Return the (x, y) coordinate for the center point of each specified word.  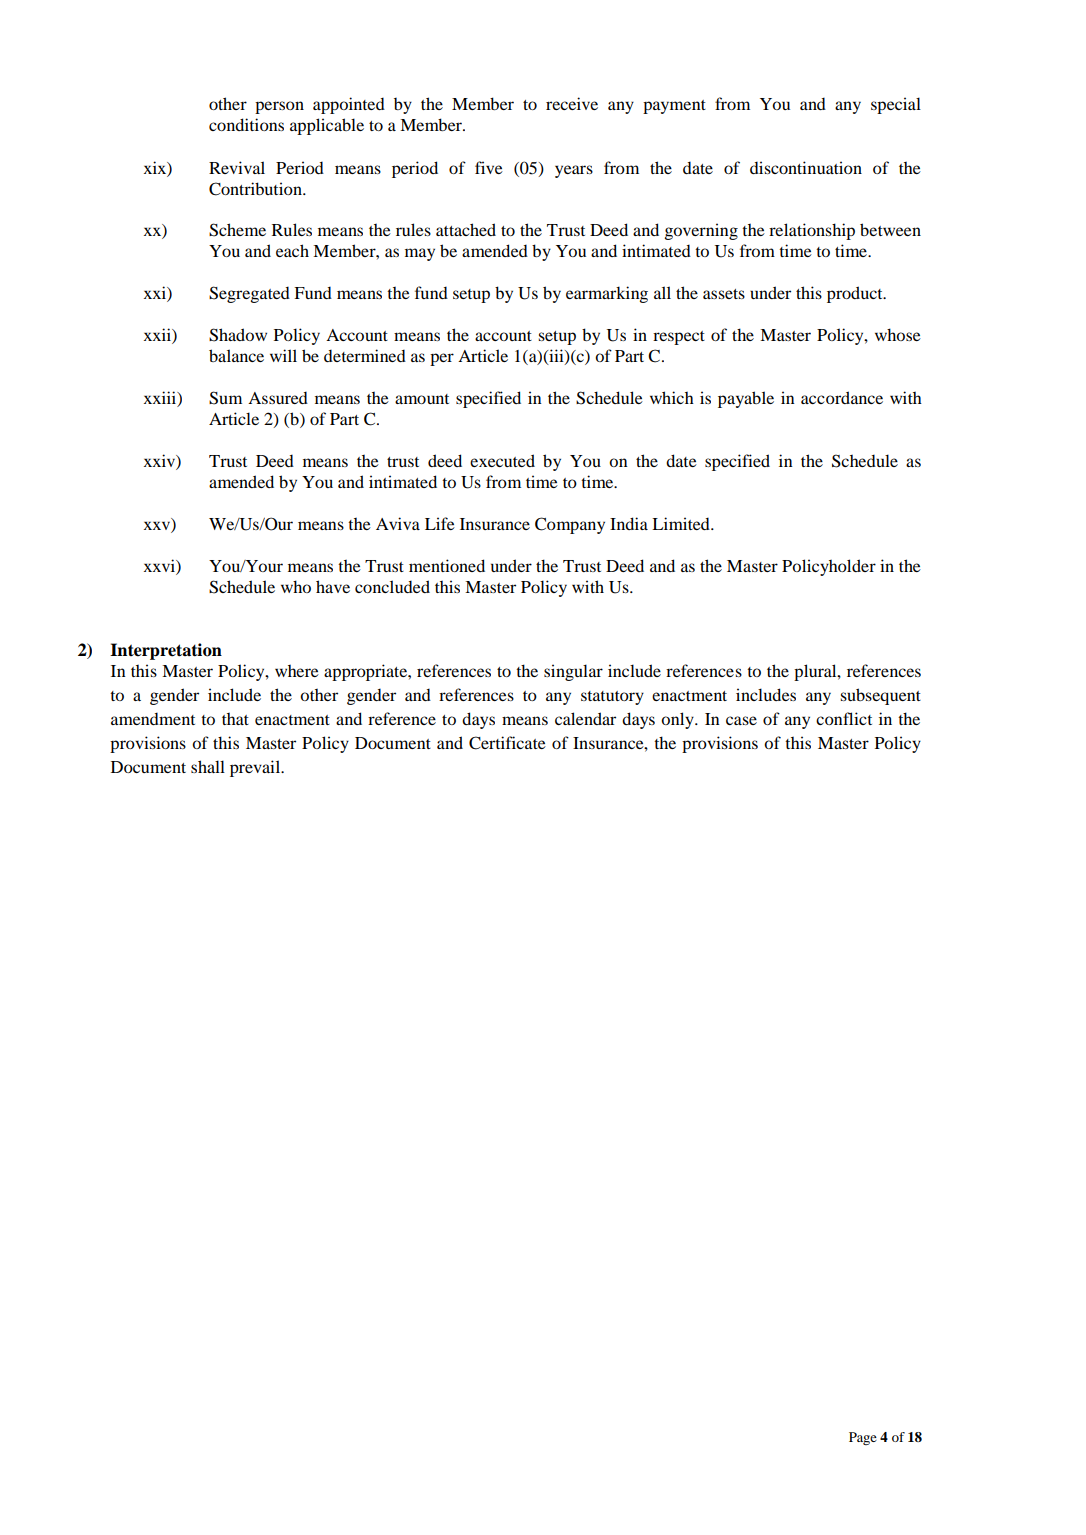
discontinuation (806, 167)
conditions (246, 124)
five (489, 167)
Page (863, 1438)
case (741, 720)
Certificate (507, 743)
